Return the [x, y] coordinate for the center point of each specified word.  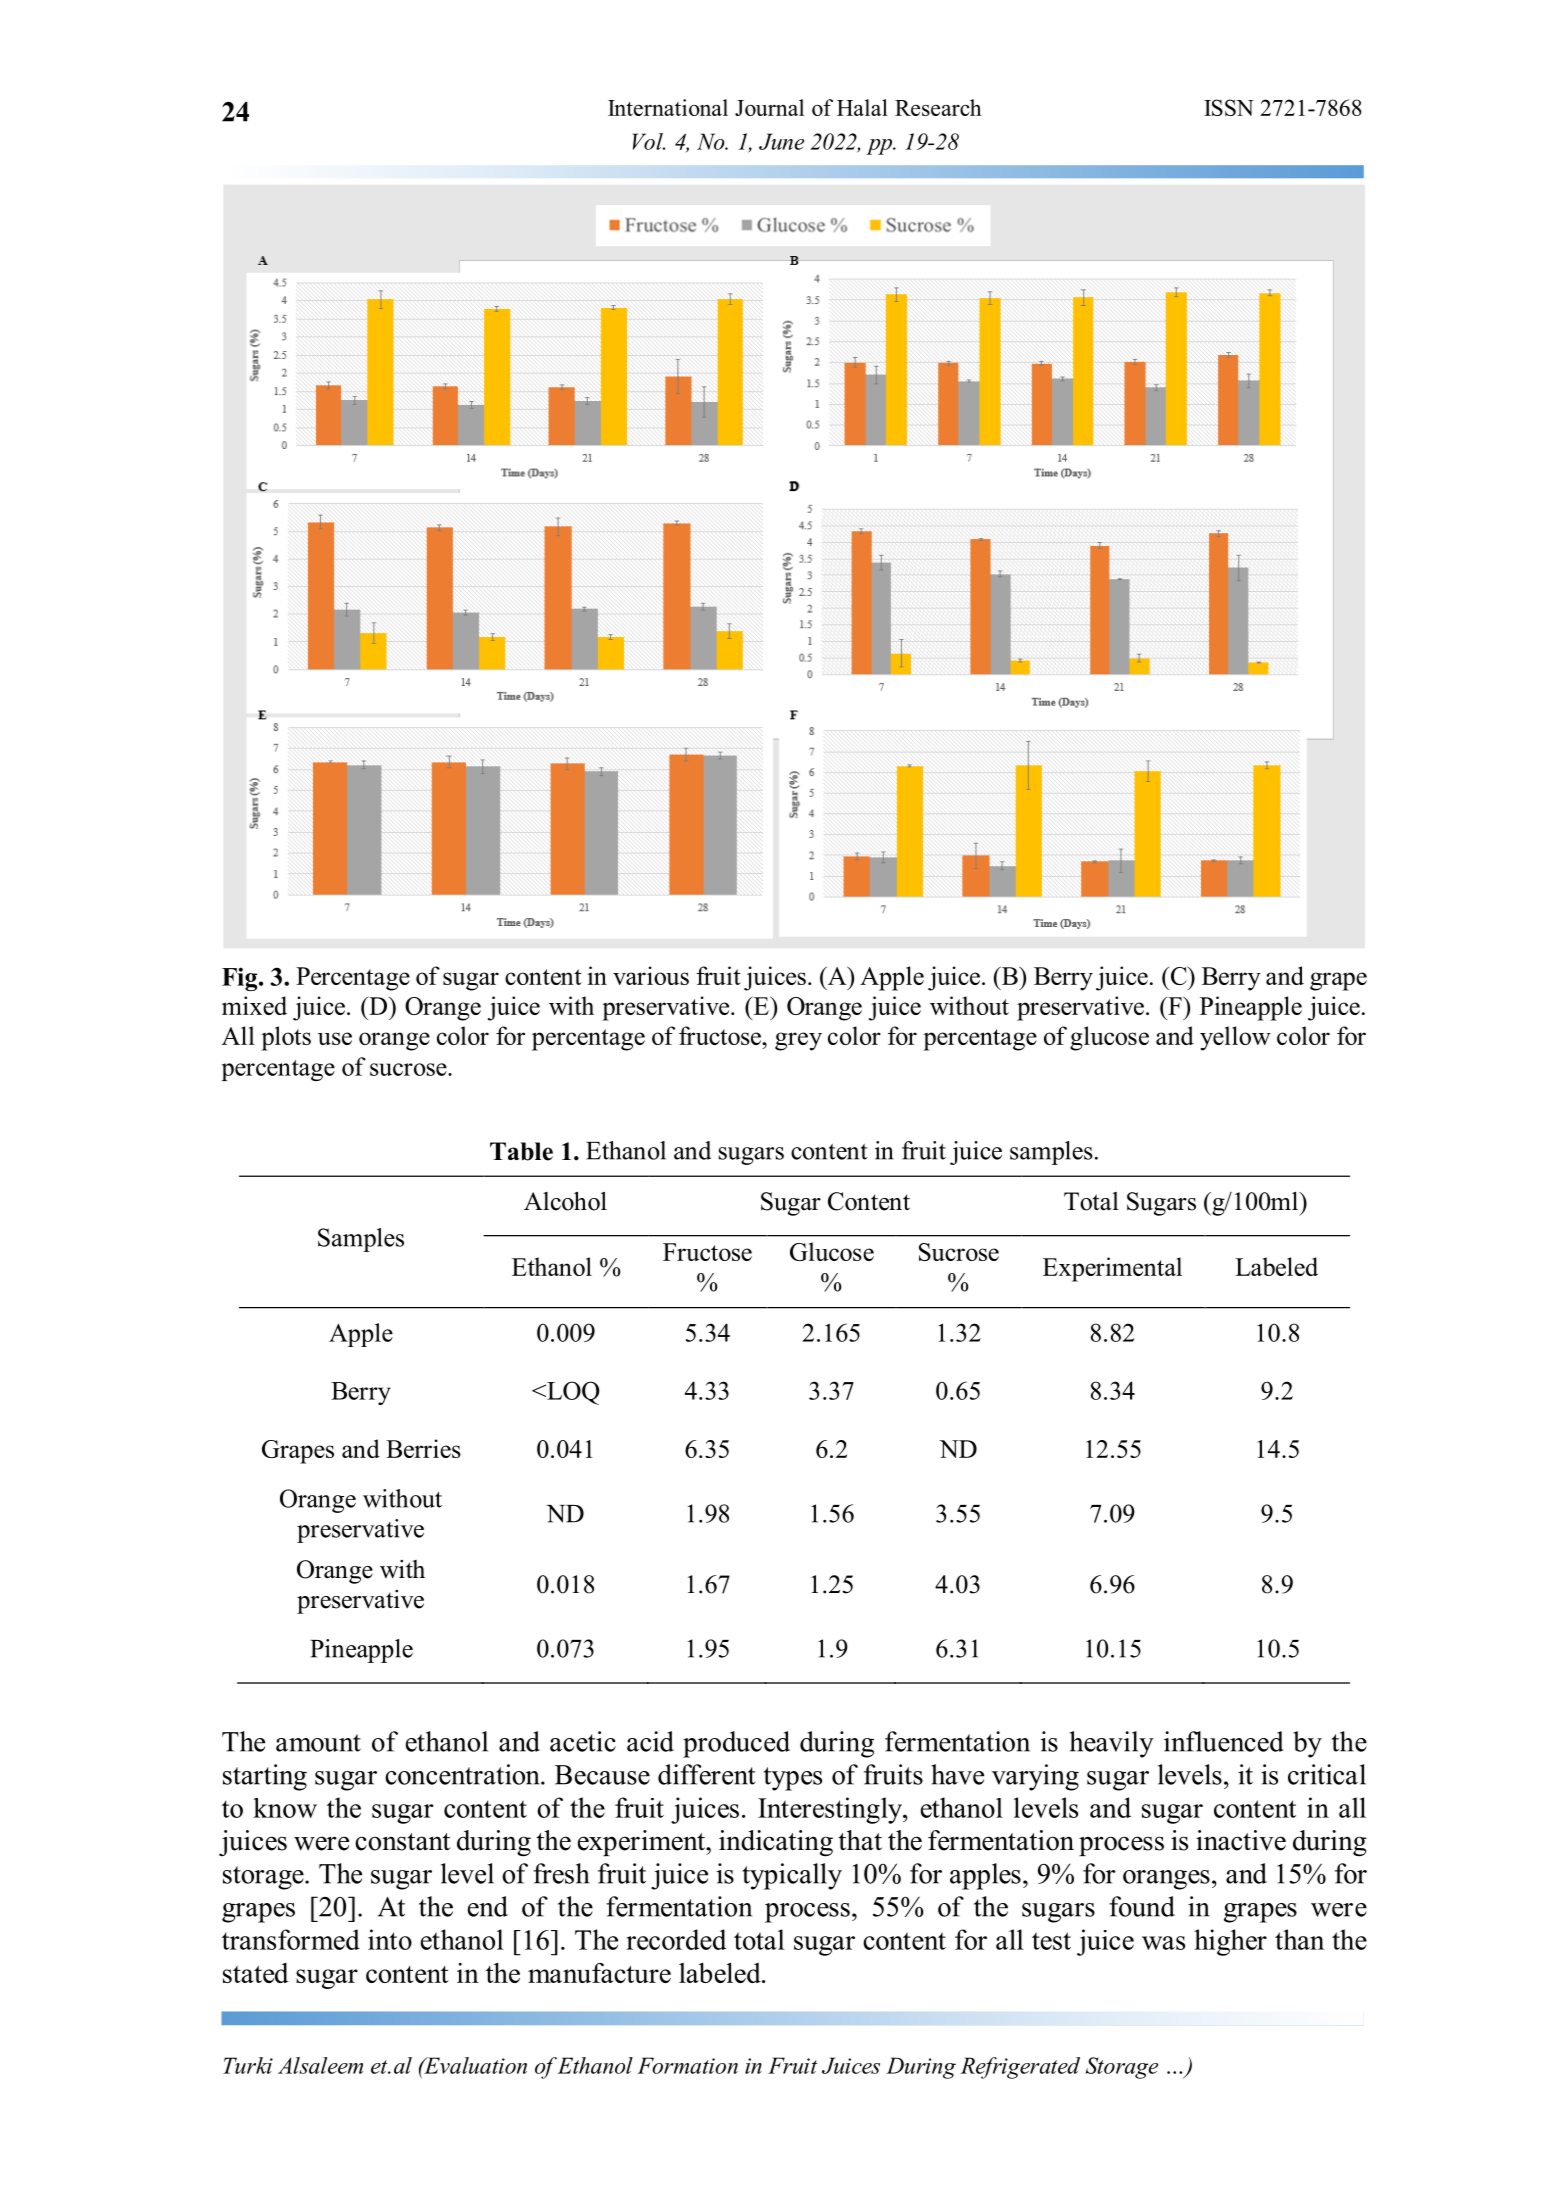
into [390, 1939]
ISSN [1229, 107]
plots [286, 1038]
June [781, 141]
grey [798, 1041]
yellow [1235, 1038]
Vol [649, 141]
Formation [687, 2065]
